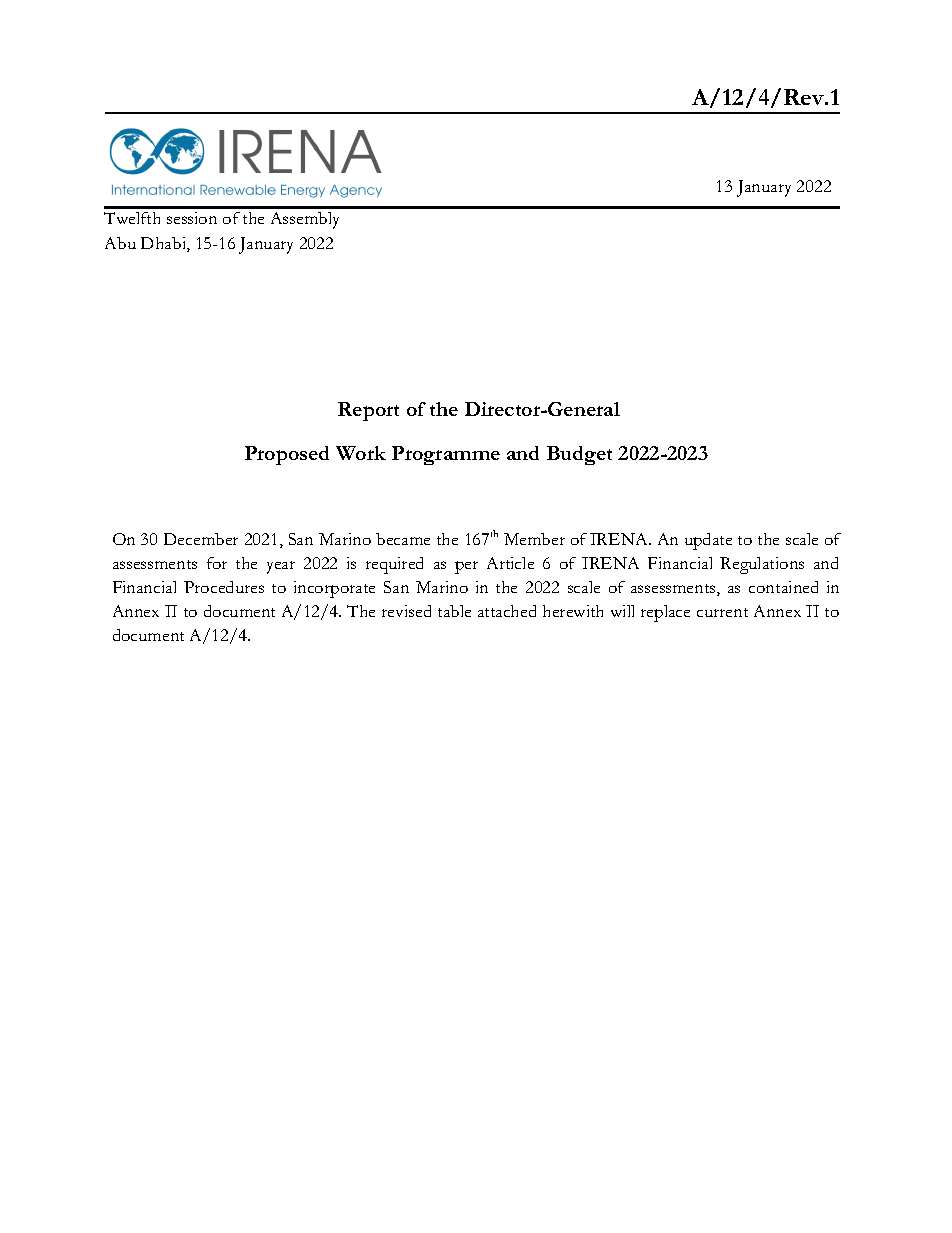  What do you see at coordinates (722, 612) in the document?
I see `current` at bounding box center [722, 612].
